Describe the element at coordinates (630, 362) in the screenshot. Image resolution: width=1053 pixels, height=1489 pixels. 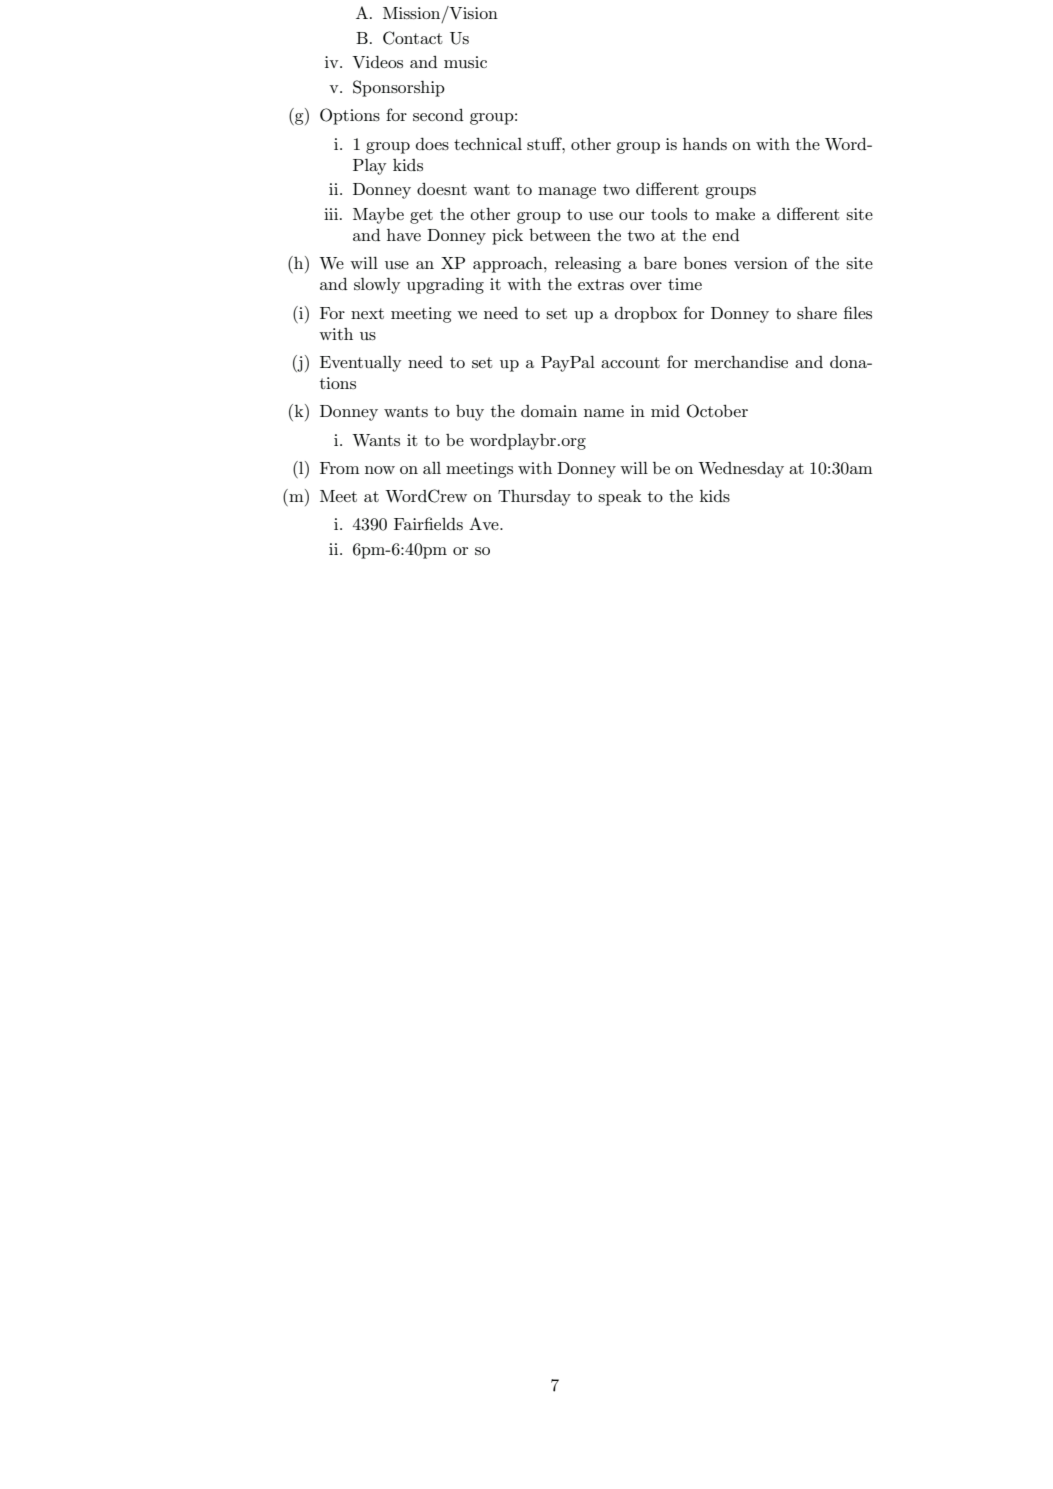
I see `account` at that location.
